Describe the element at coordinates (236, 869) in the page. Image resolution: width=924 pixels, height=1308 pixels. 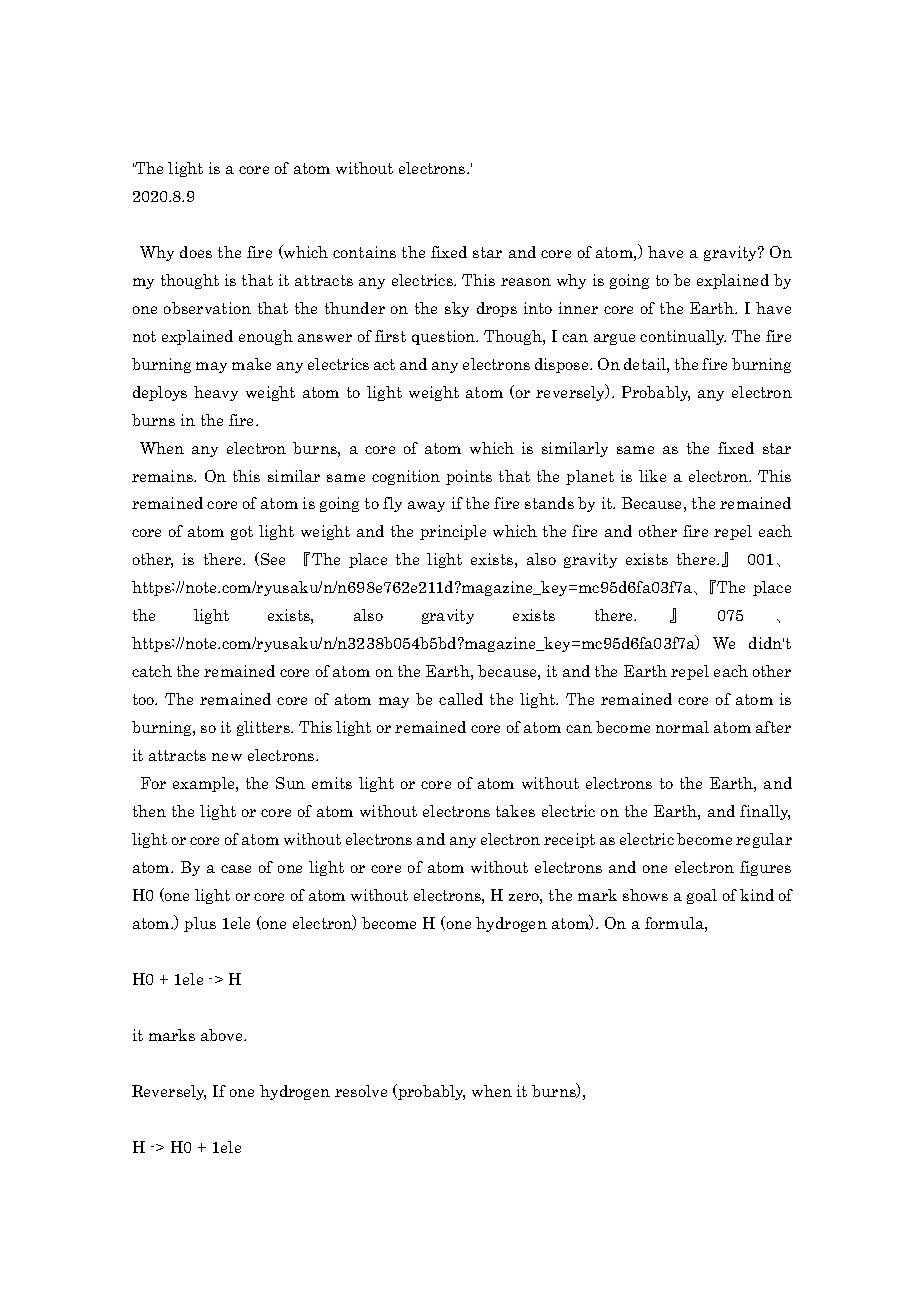
I see `case` at that location.
